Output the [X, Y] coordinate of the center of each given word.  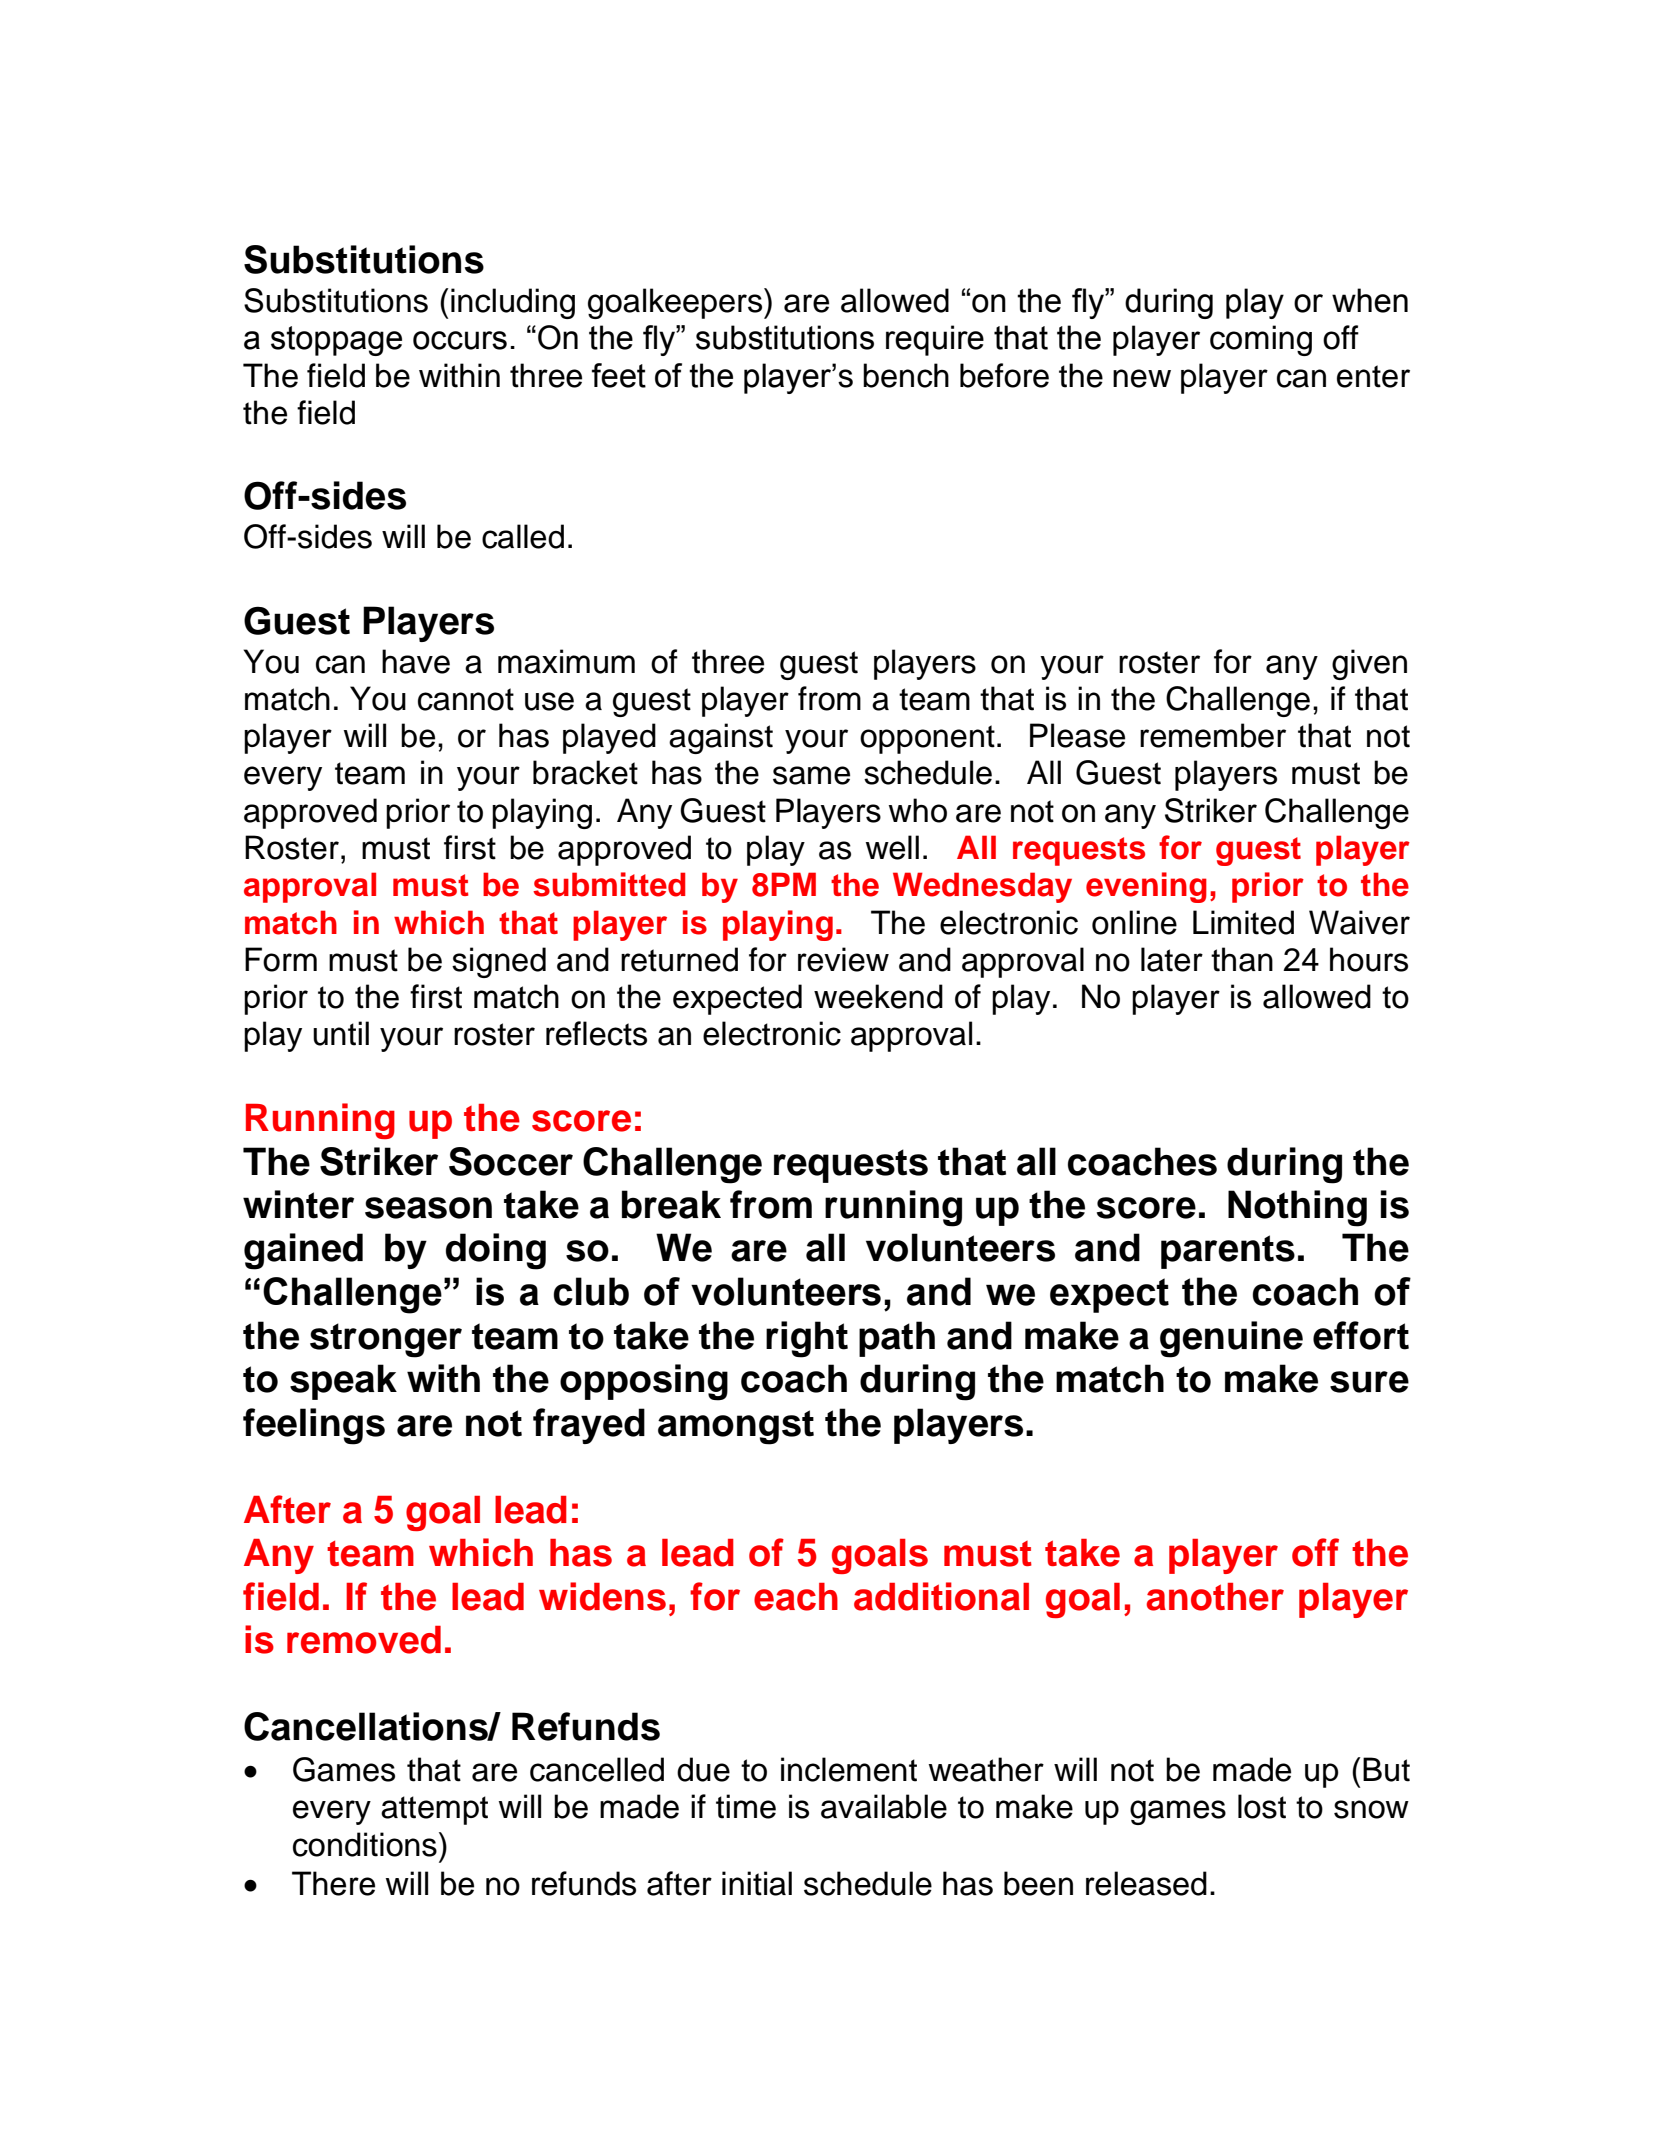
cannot [466, 699]
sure [1369, 1382]
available [884, 1806]
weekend [878, 996]
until [341, 1033]
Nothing [1297, 1208]
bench [906, 375]
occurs [460, 340]
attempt [434, 1810]
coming [1261, 340]
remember [1213, 735]
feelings [314, 1426]
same [811, 775]
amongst [736, 1427]
